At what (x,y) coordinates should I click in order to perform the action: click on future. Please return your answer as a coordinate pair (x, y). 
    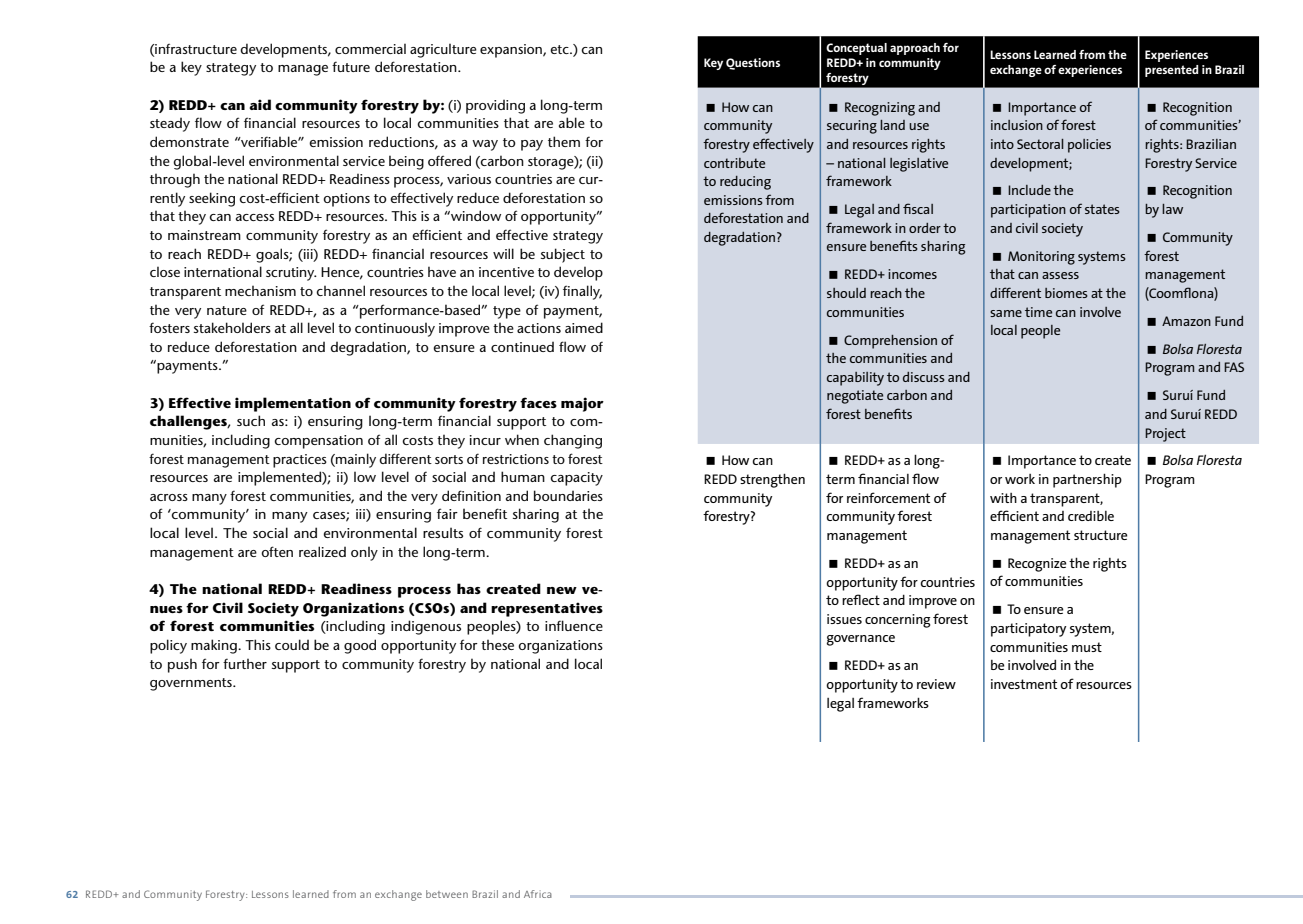
    Looking at the image, I should click on (351, 66).
